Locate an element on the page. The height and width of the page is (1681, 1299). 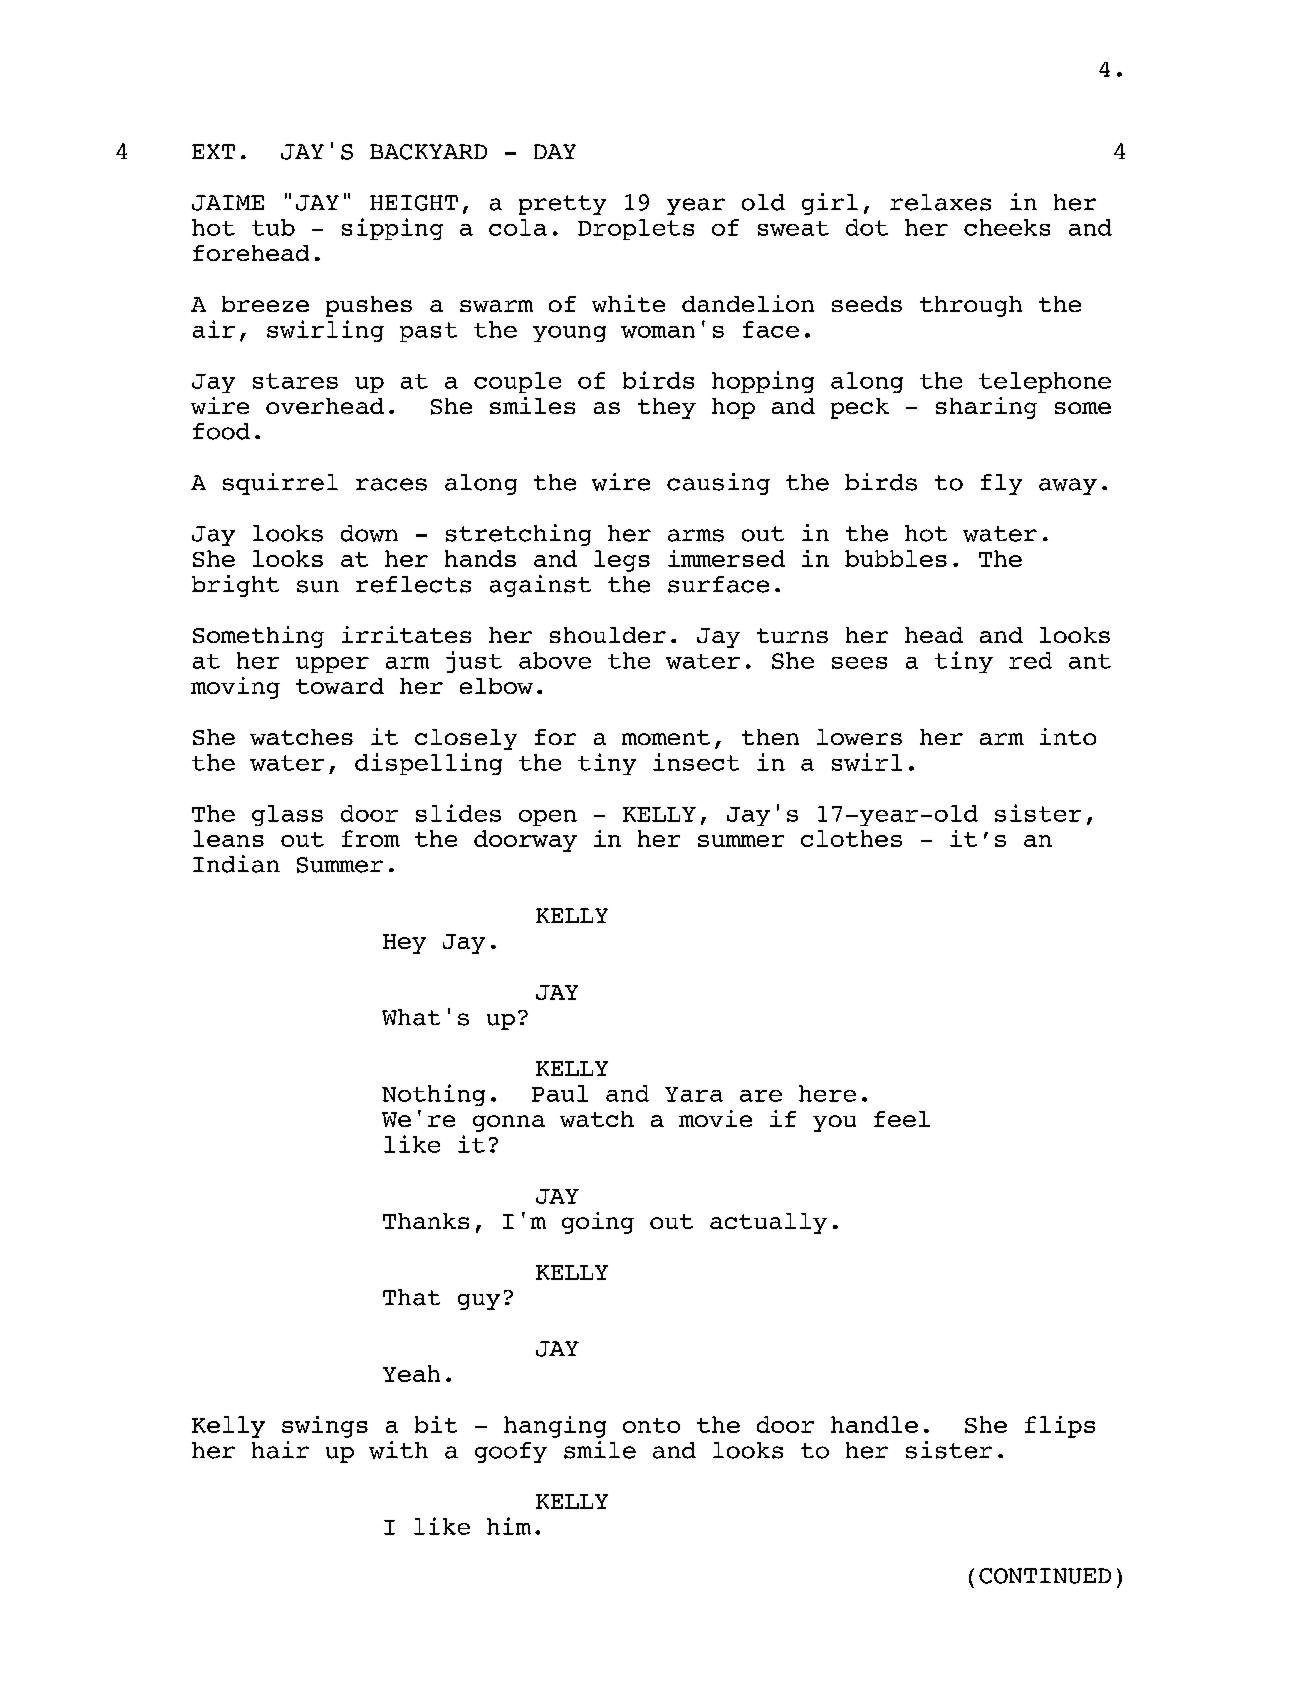
shoulder is located at coordinates (608, 635).
